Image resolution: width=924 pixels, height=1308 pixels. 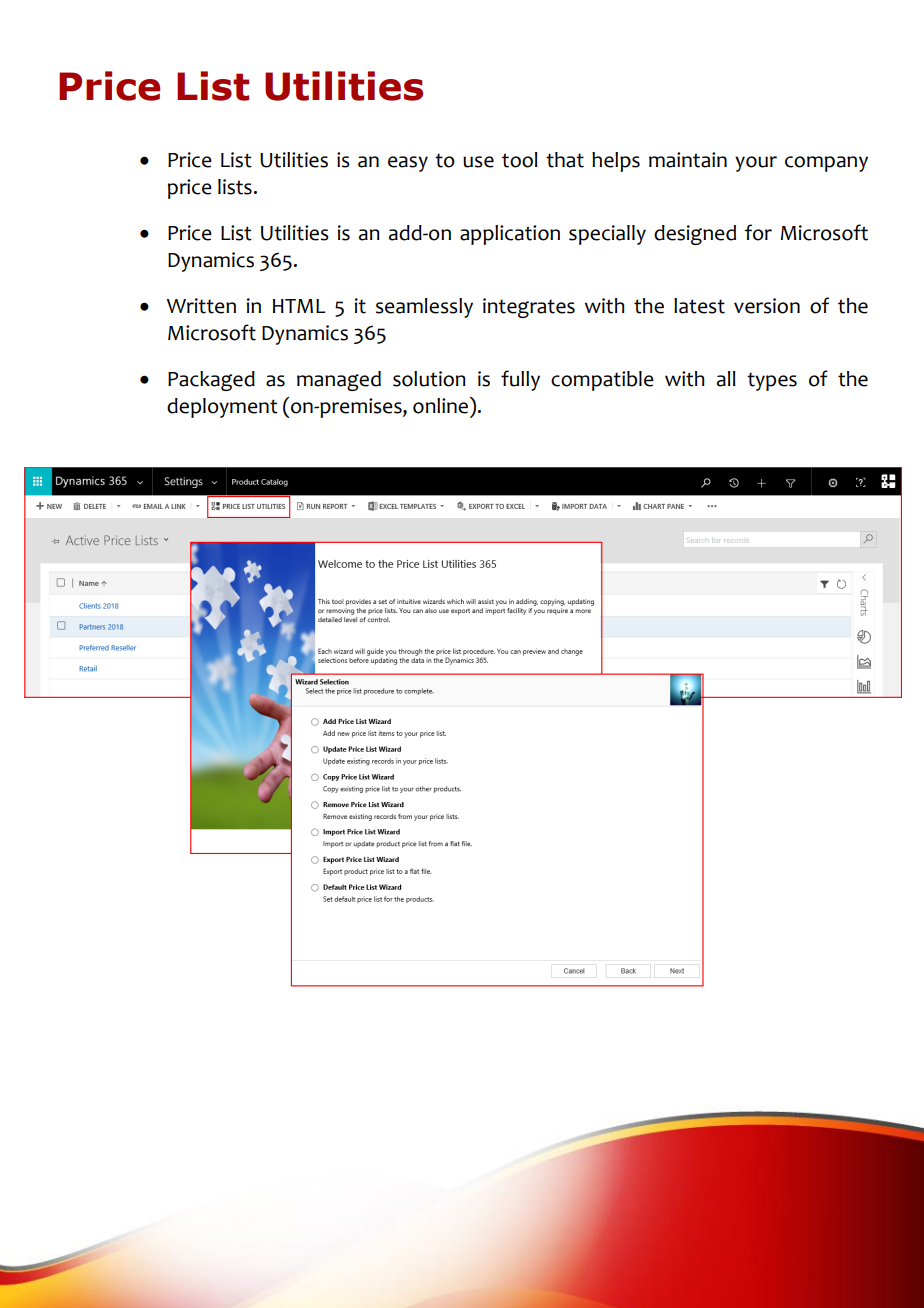 What do you see at coordinates (529, 308) in the document?
I see `integrates` at bounding box center [529, 308].
